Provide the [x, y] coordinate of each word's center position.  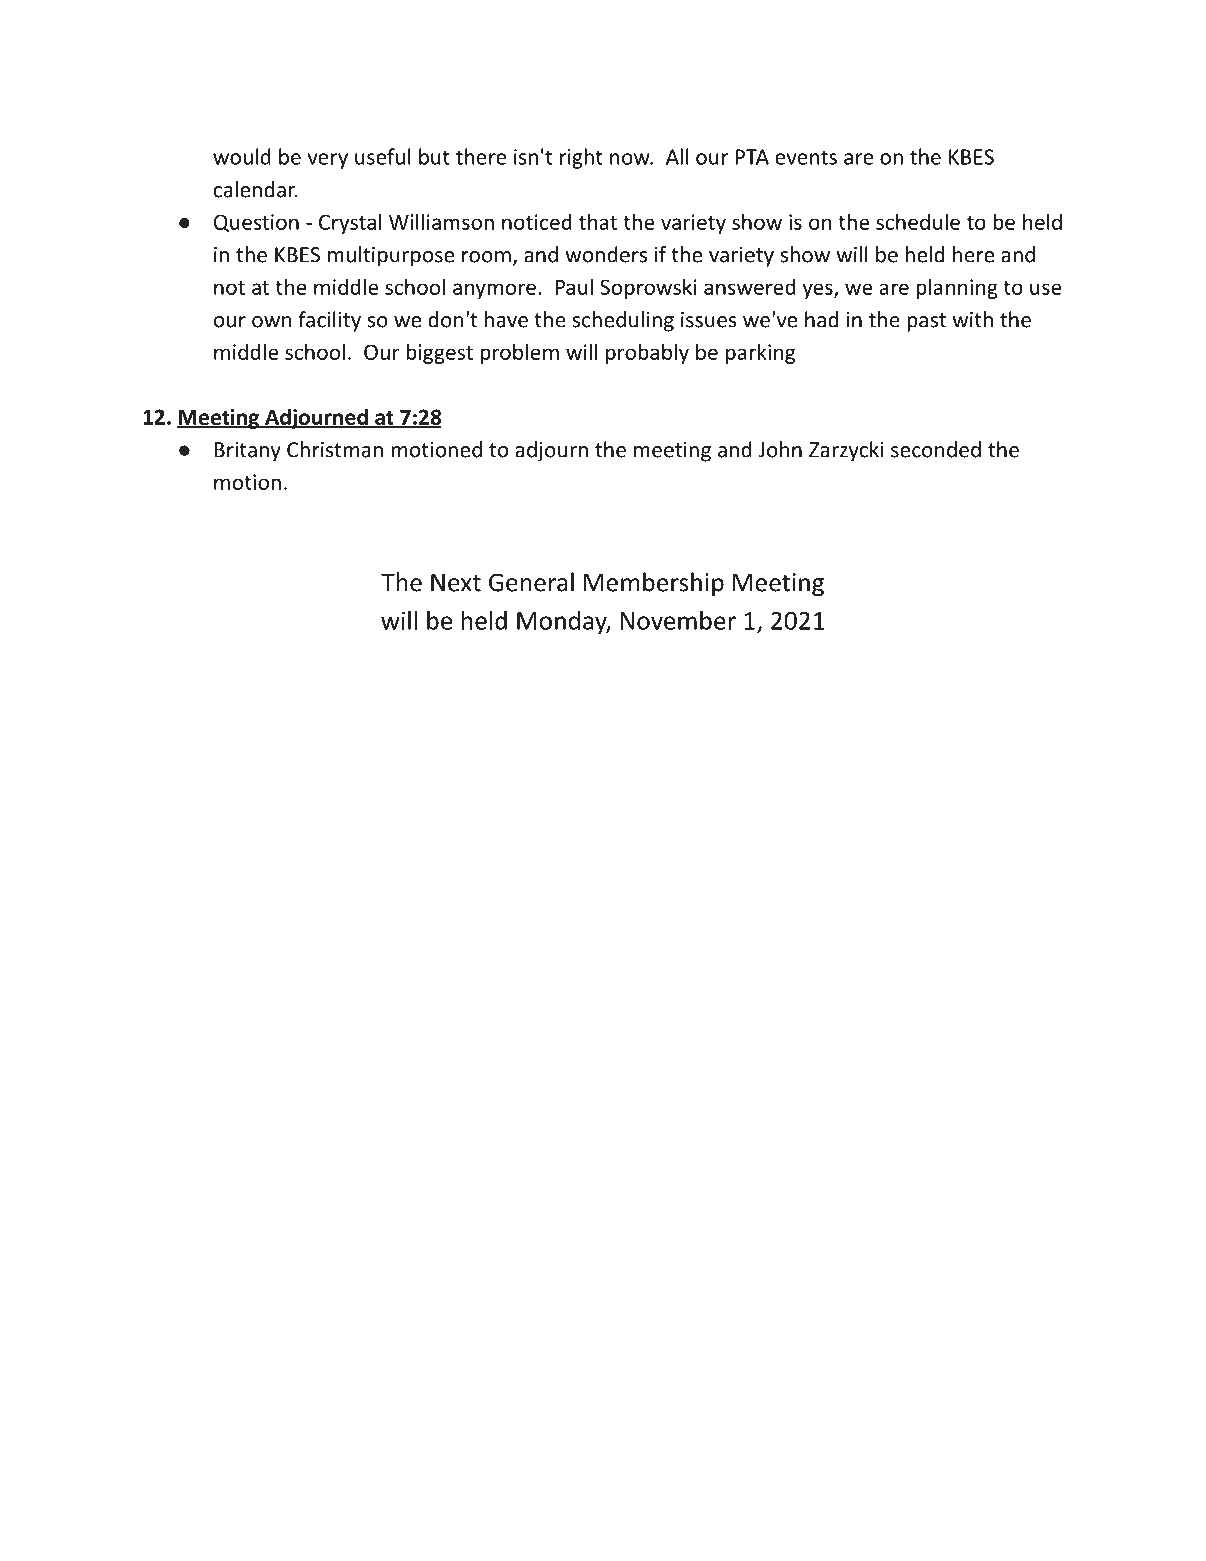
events [806, 157]
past [926, 322]
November [678, 620]
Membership [654, 584]
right [581, 158]
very [328, 161]
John [780, 449]
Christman [335, 449]
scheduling [623, 321]
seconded [936, 449]
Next [456, 582]
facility [329, 321]
